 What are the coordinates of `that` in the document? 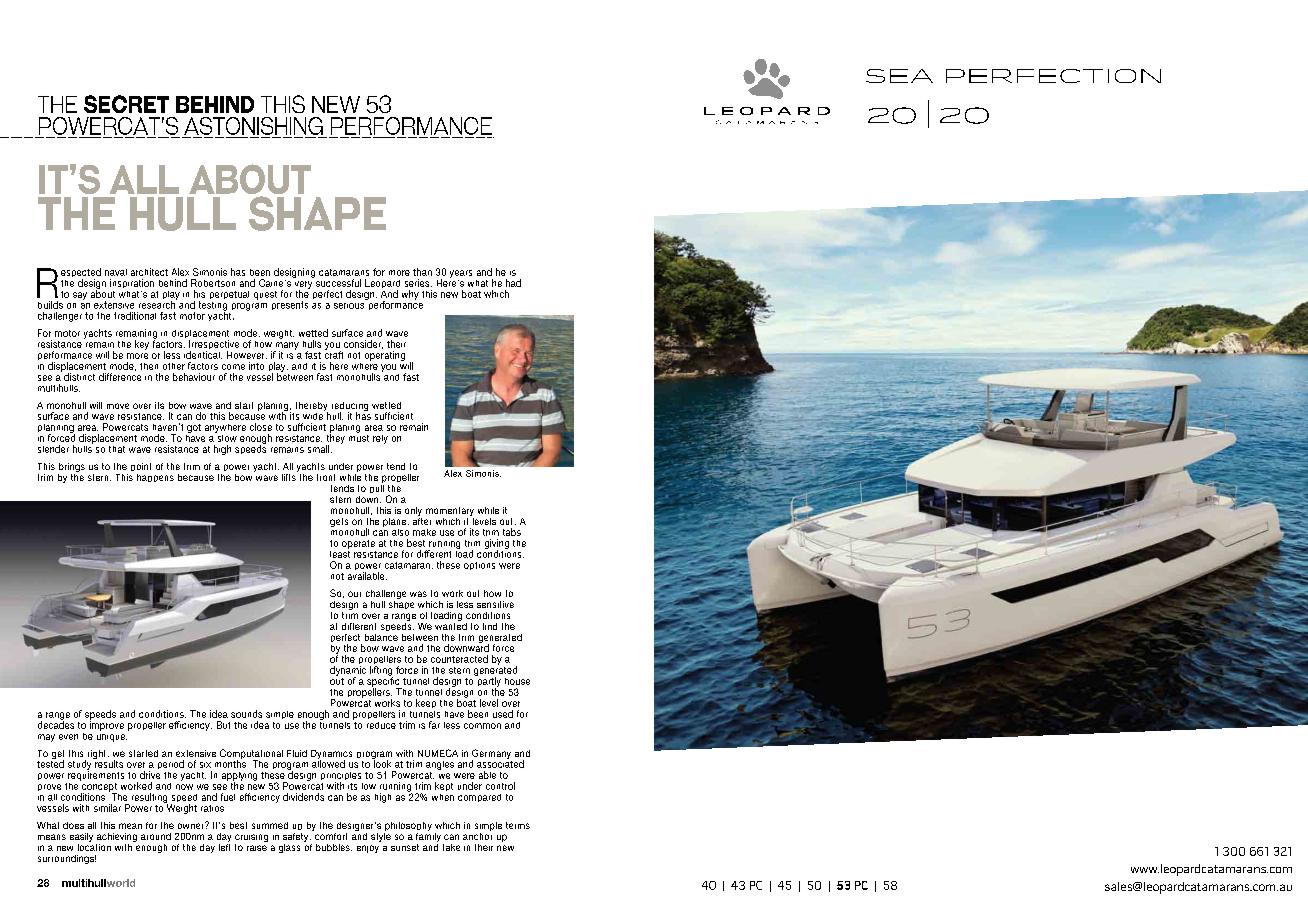 It's located at (117, 449).
